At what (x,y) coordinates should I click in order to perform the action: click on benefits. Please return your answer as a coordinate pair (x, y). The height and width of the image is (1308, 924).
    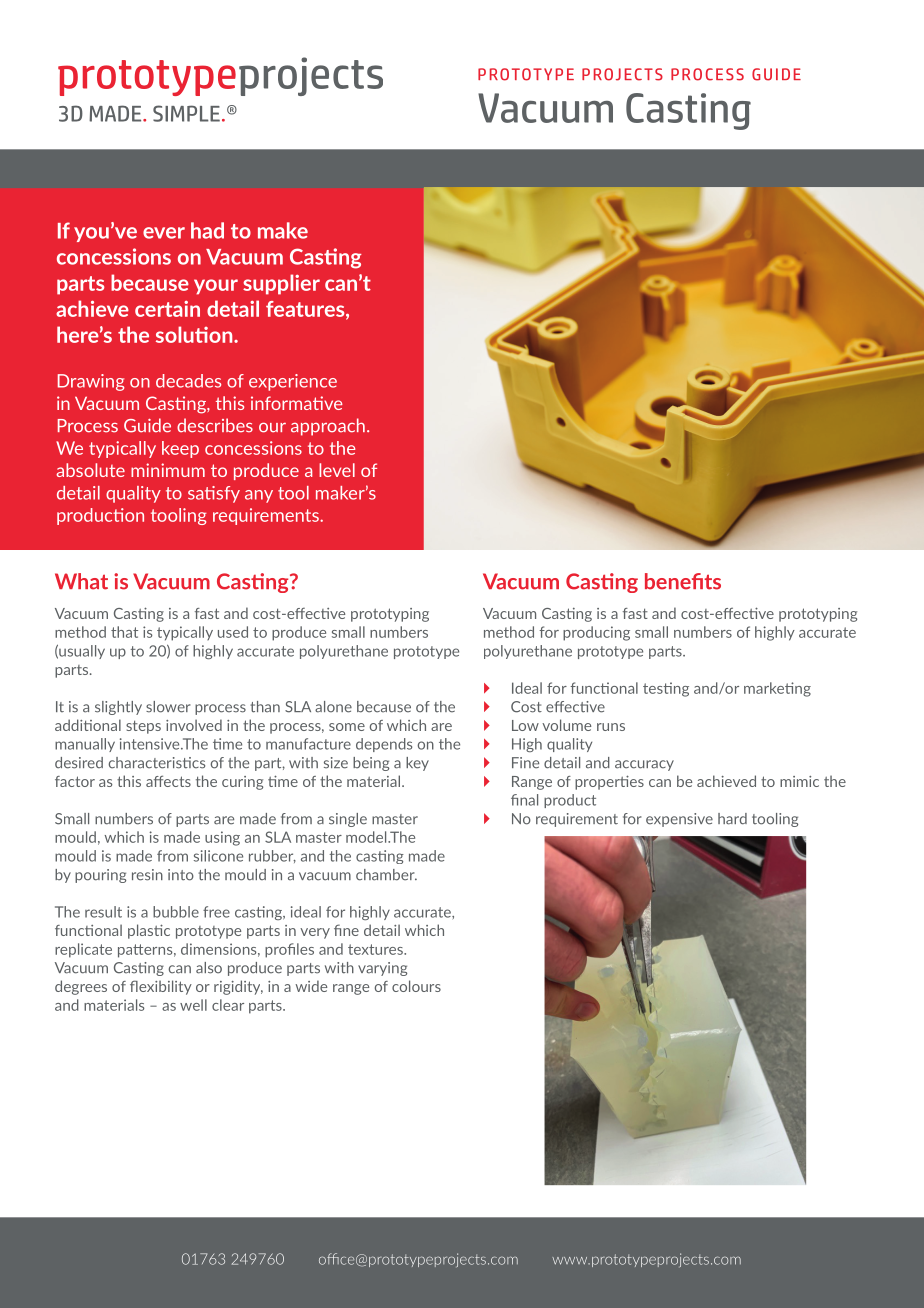
    Looking at the image, I should click on (683, 581).
